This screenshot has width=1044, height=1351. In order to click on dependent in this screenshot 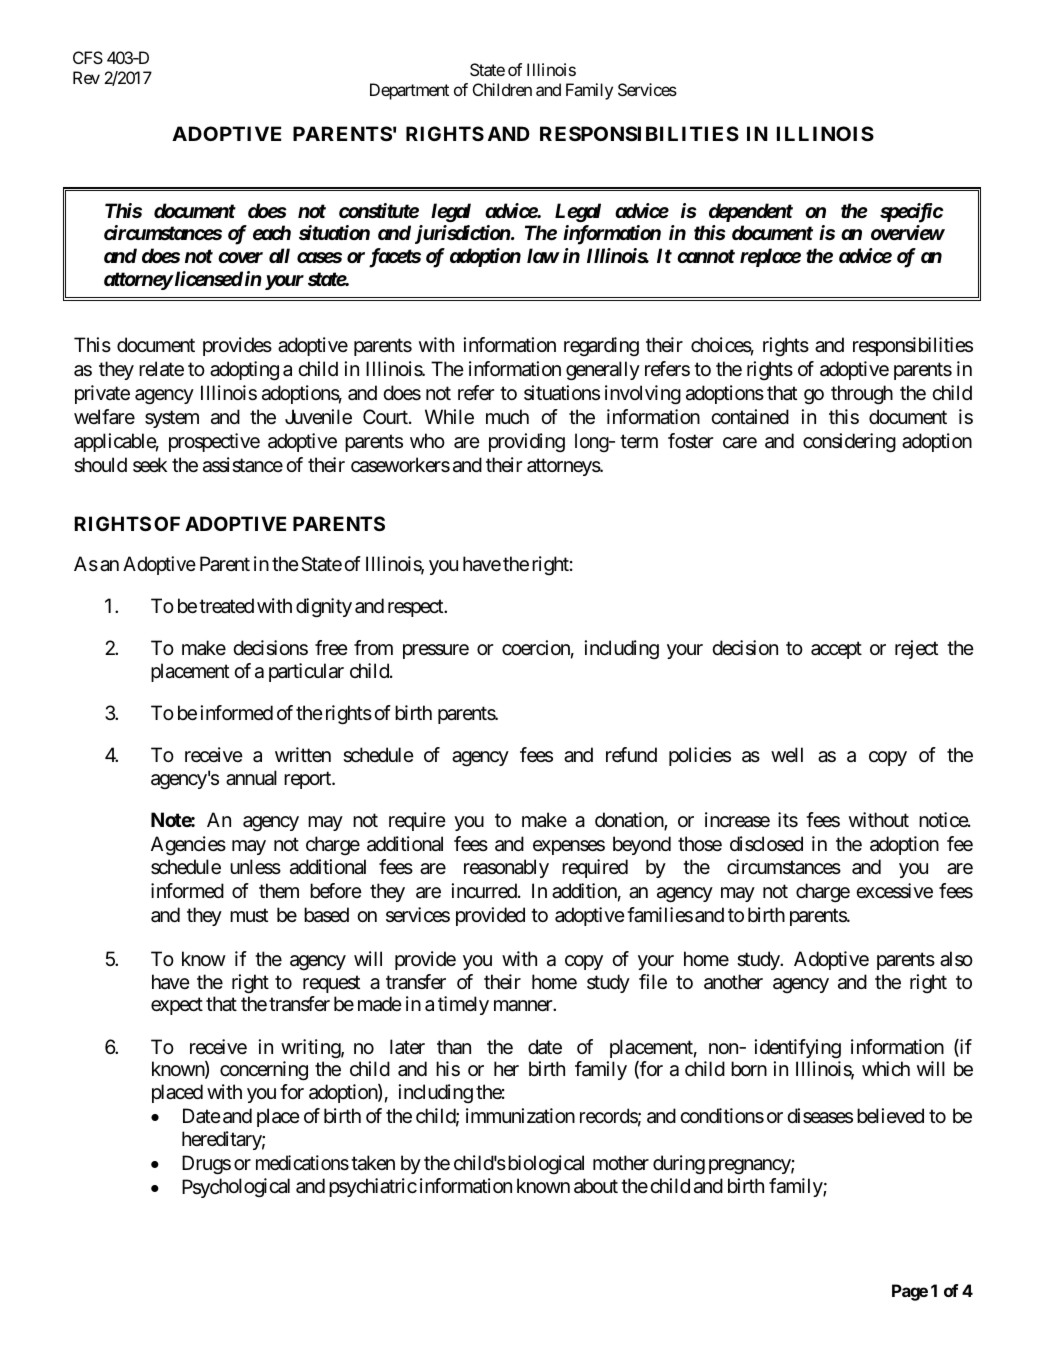, I will do `click(751, 212)`.
